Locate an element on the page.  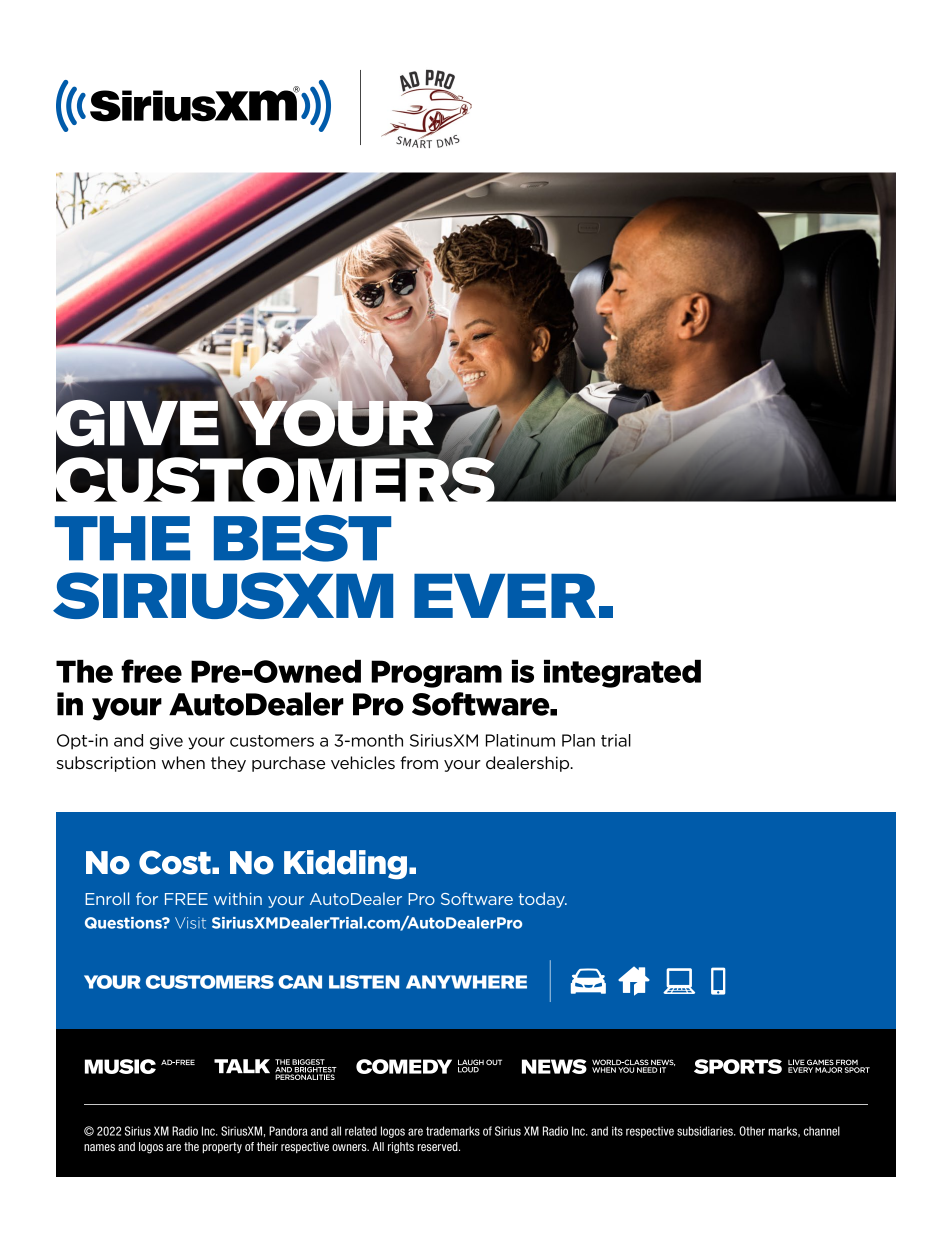
today is located at coordinates (543, 900).
